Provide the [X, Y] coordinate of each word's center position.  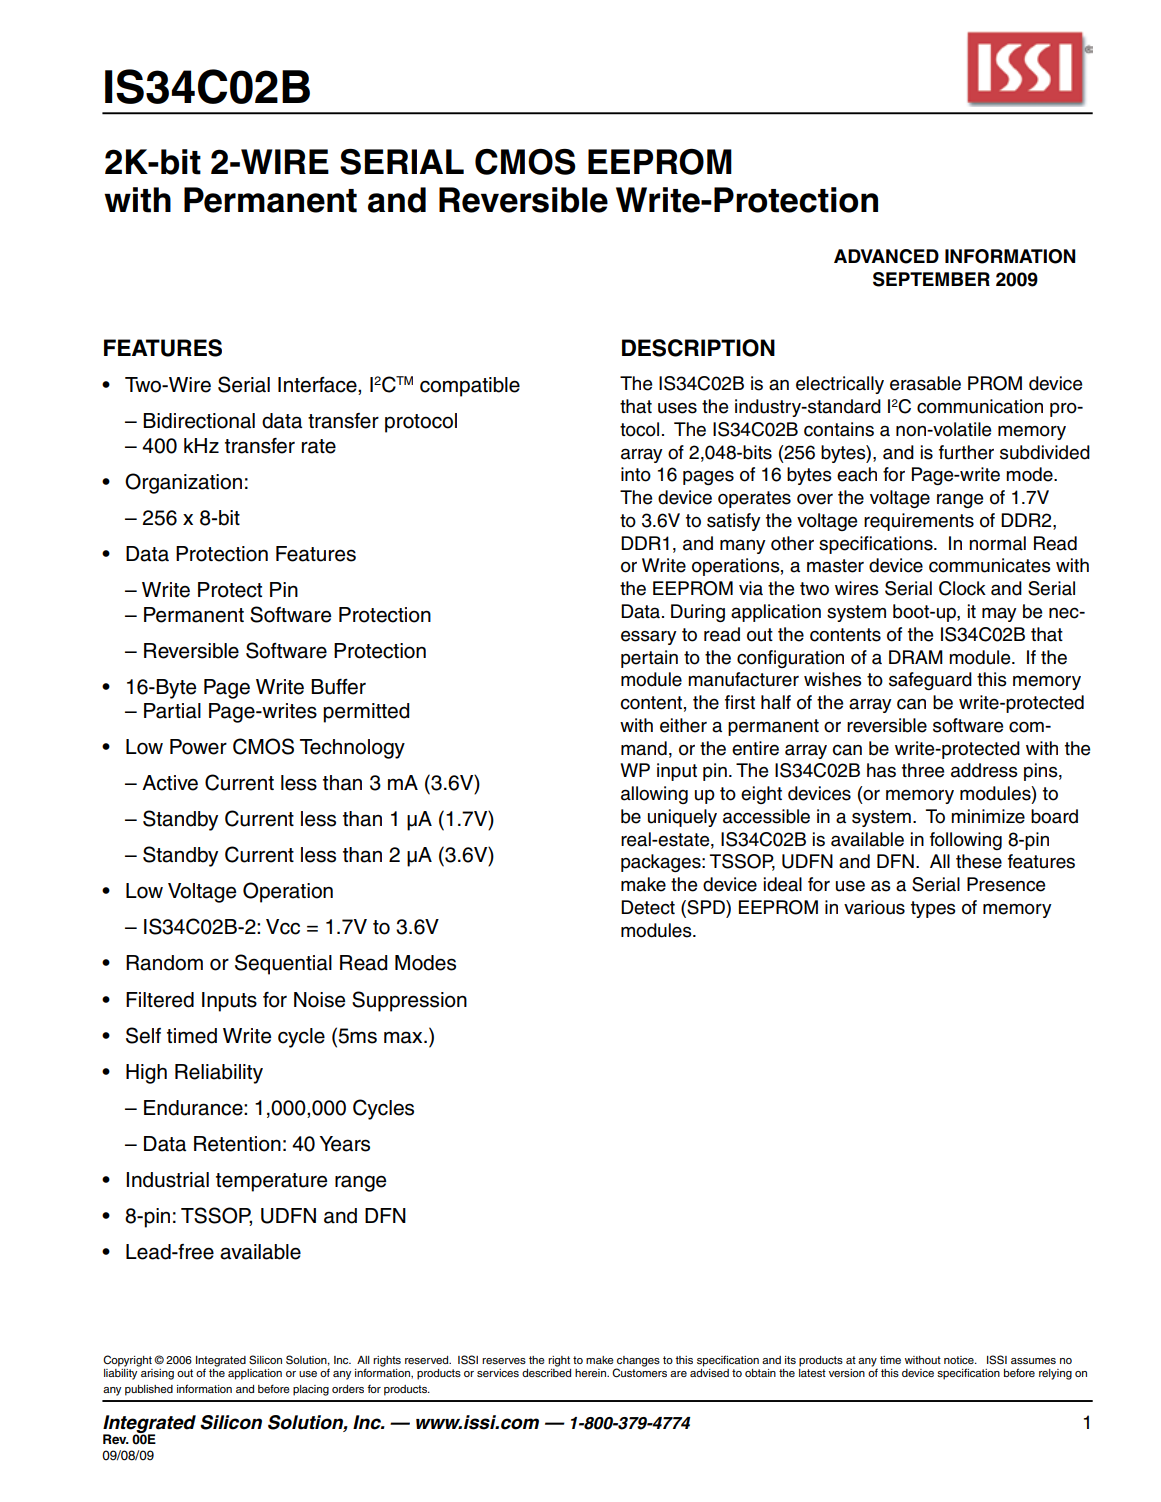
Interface [318, 386]
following [966, 841]
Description [698, 348]
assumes [1033, 1361]
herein [592, 1373]
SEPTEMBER [931, 279]
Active [170, 783]
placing [311, 1390]
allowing [654, 795]
